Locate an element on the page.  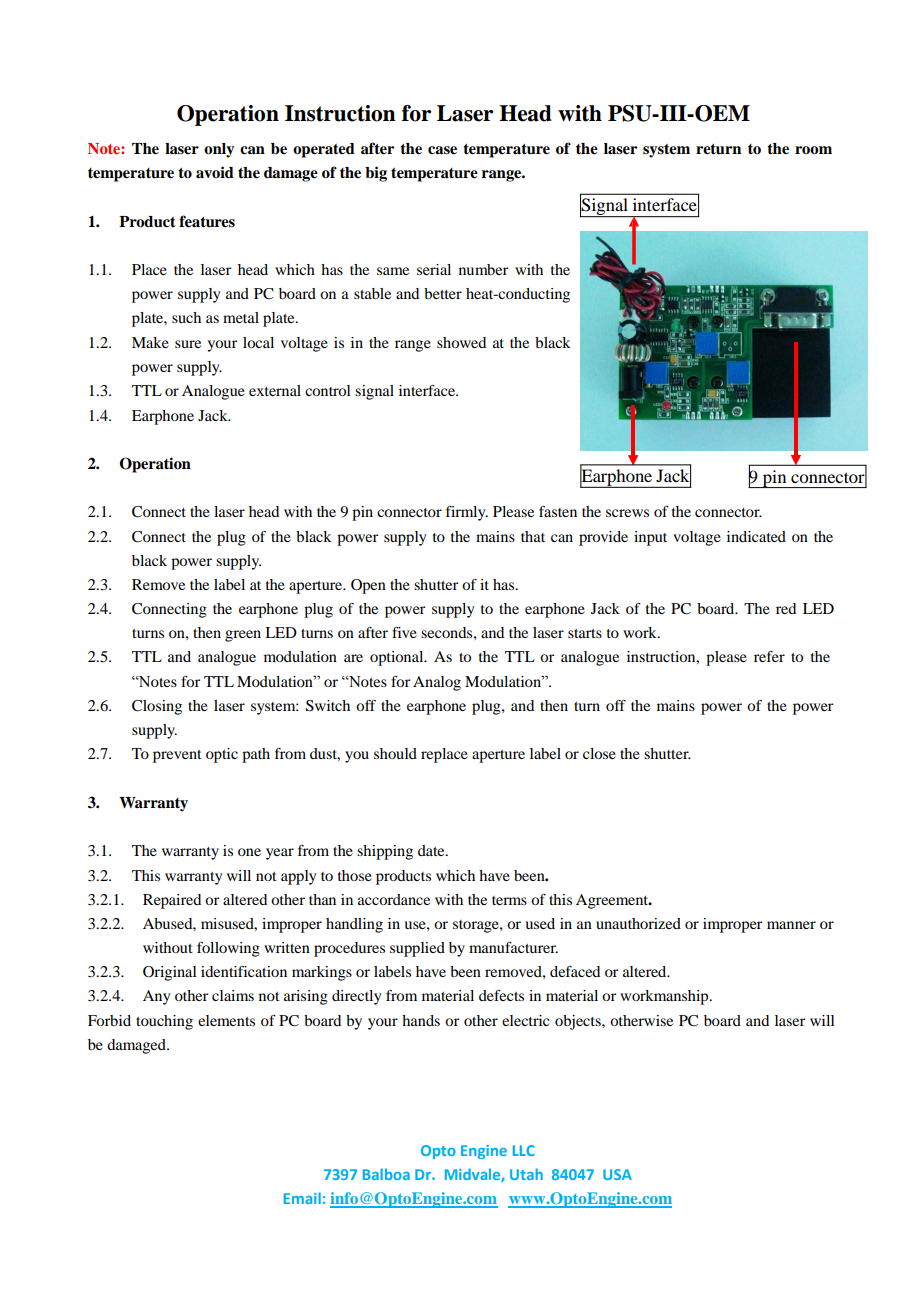
room is located at coordinates (813, 150).
